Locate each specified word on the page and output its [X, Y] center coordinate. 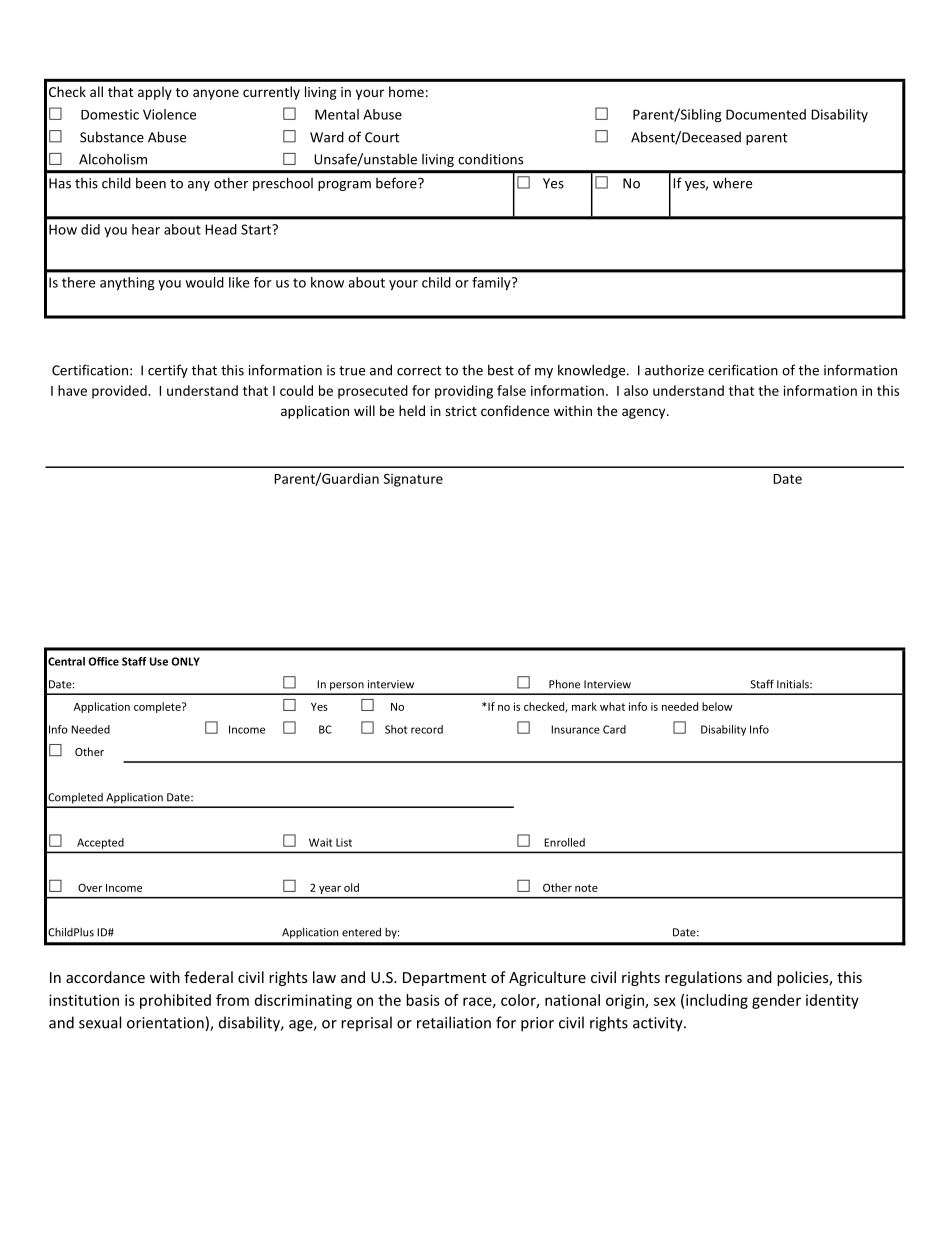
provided [120, 392]
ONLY [185, 661]
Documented [766, 114]
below [717, 706]
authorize [674, 370]
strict [461, 411]
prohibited [175, 1001]
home [406, 91]
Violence [169, 114]
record [427, 729]
